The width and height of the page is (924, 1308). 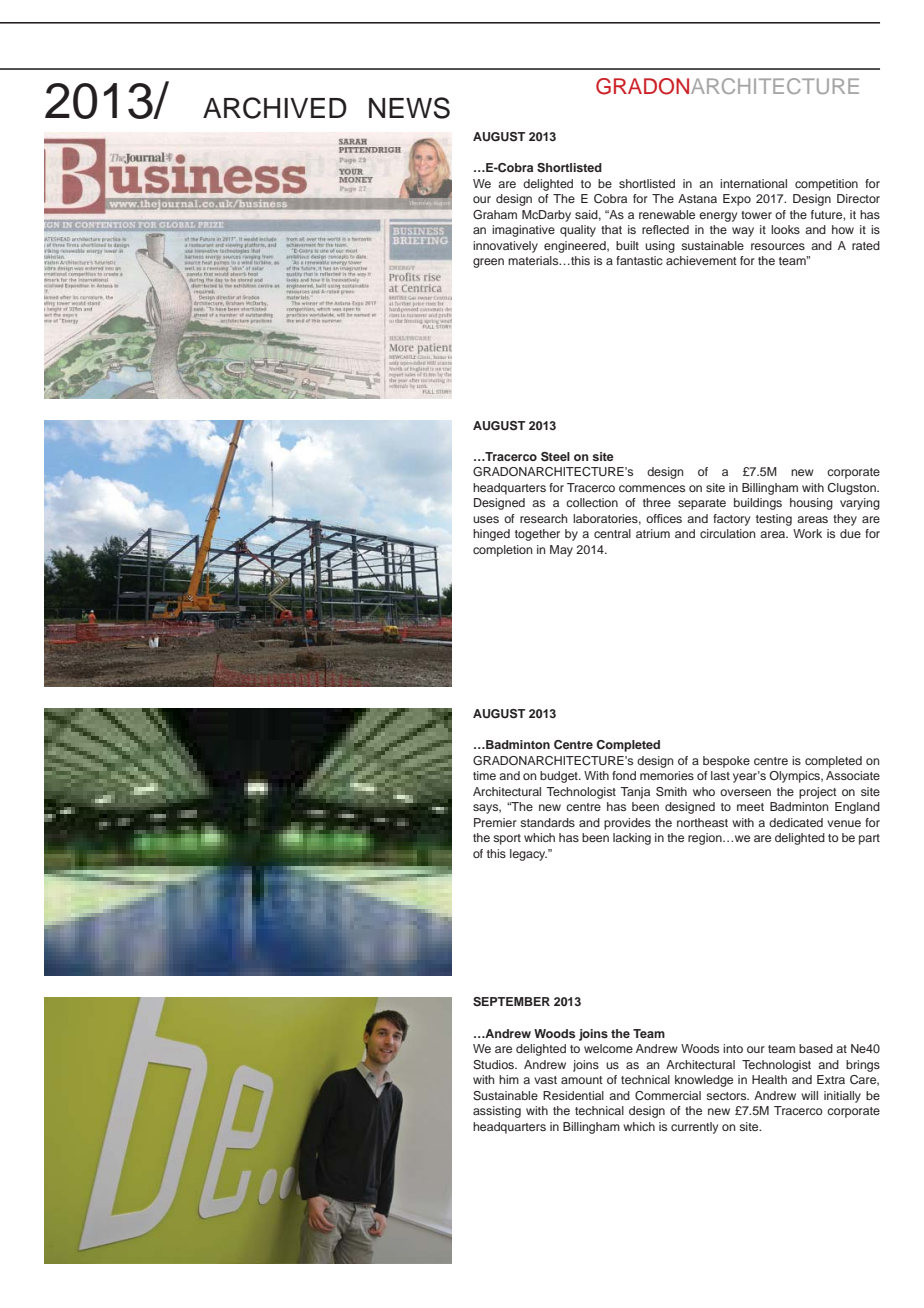 I want to click on competition, so click(x=826, y=185).
